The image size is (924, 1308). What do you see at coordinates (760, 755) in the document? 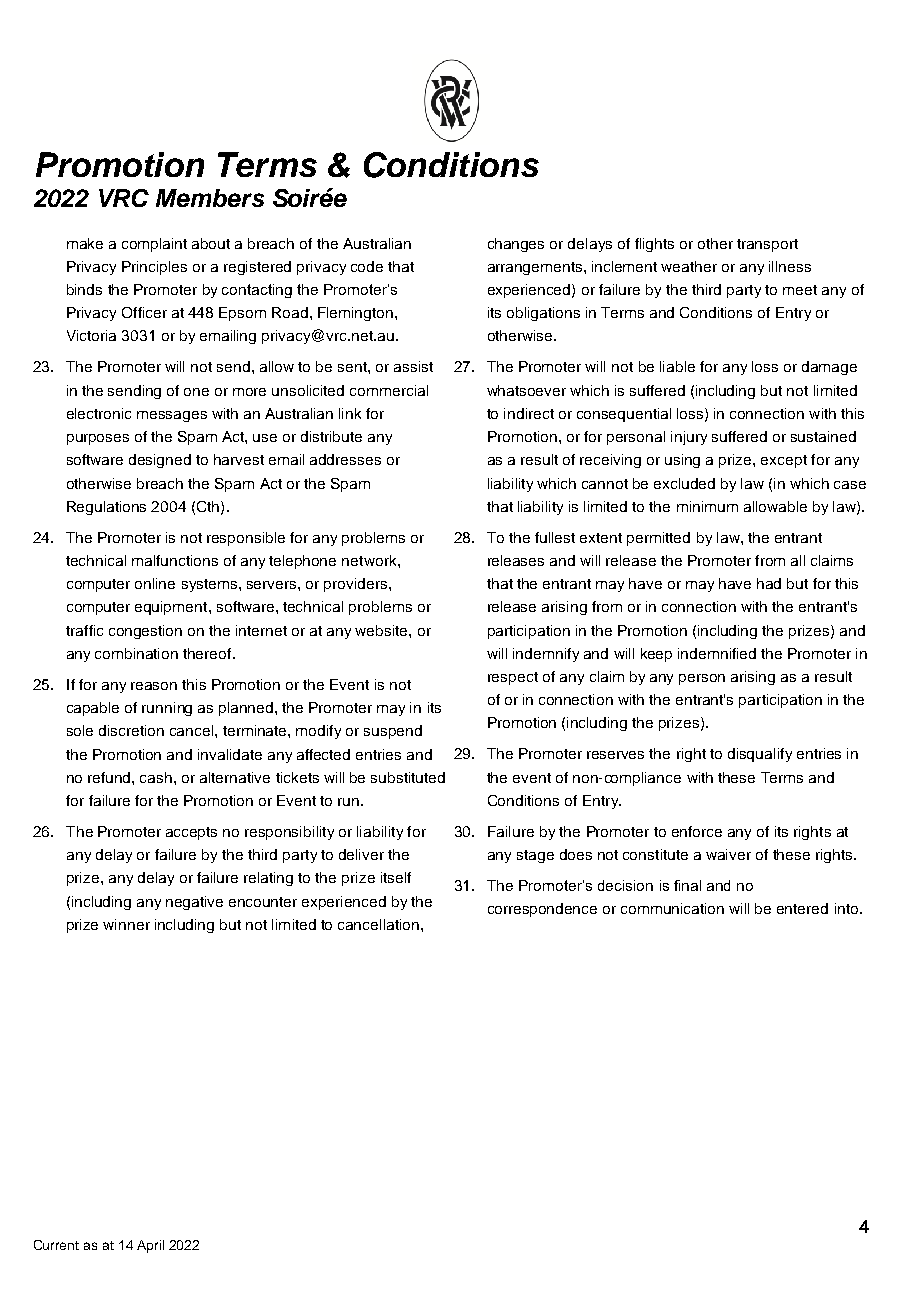
I see `disqualify` at bounding box center [760, 755].
